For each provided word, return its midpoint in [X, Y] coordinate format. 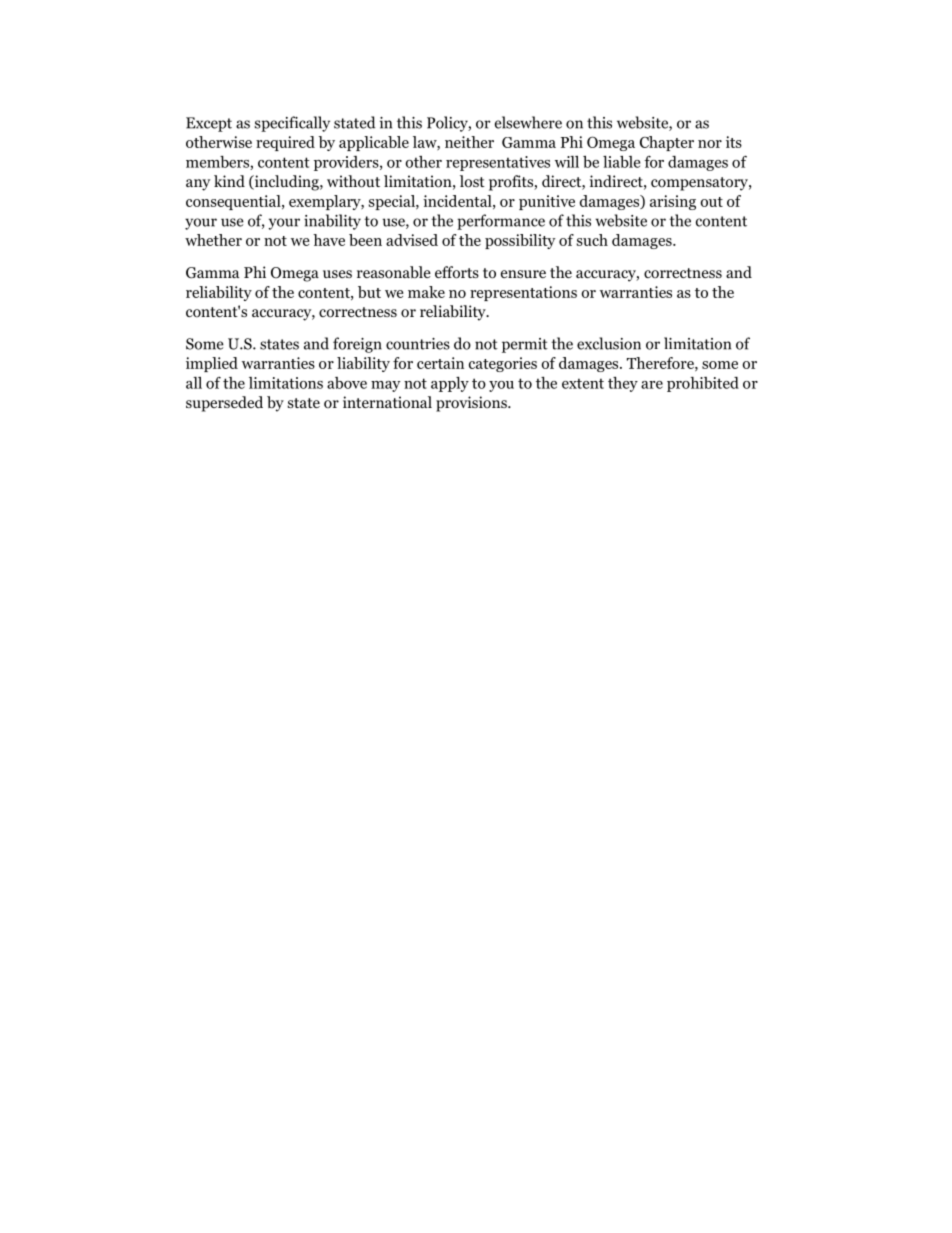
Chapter [667, 143]
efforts [457, 272]
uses [337, 274]
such [592, 240]
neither [469, 142]
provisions [472, 404]
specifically [292, 124]
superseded [224, 404]
